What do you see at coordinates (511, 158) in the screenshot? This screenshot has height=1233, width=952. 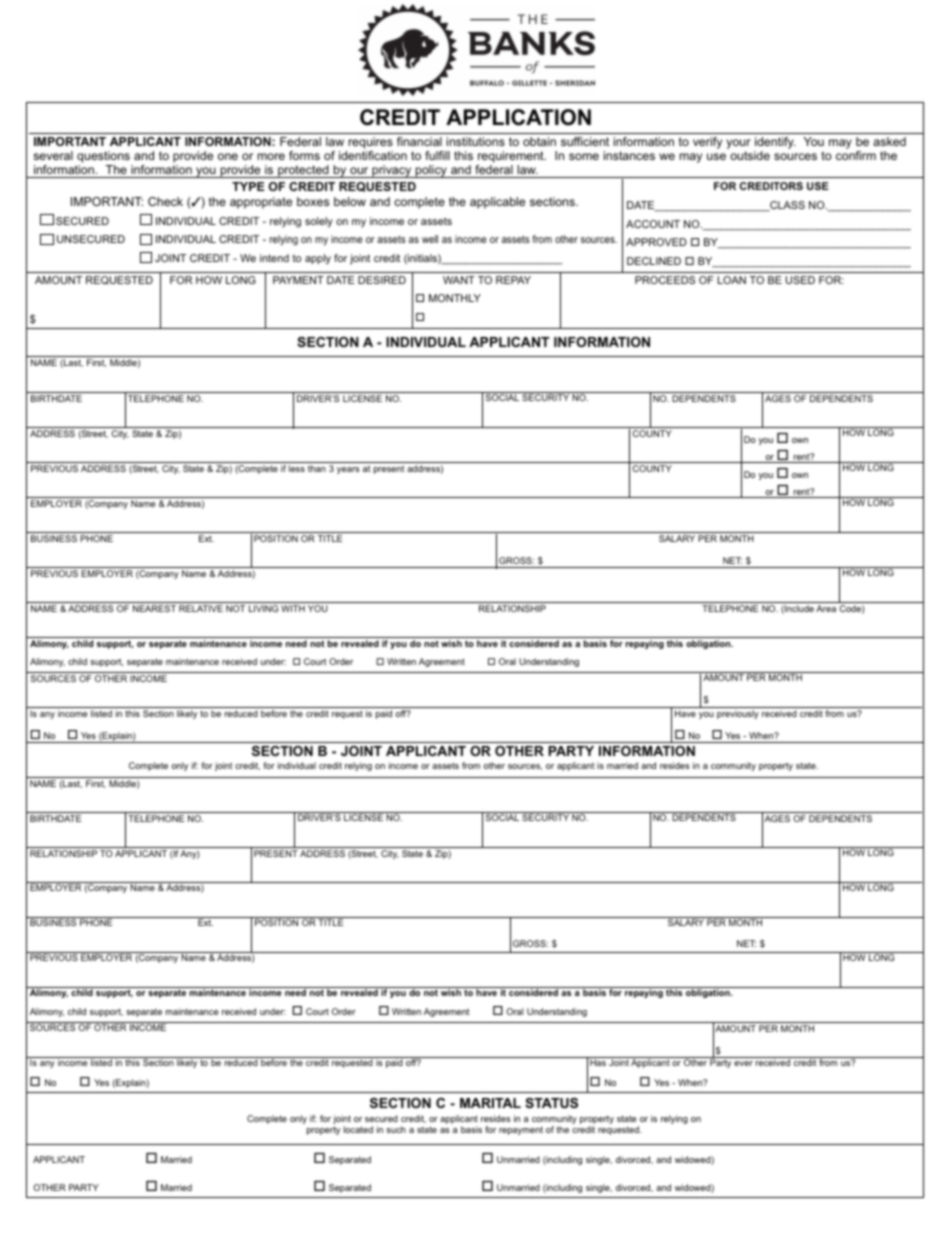 I see `requirement` at bounding box center [511, 158].
